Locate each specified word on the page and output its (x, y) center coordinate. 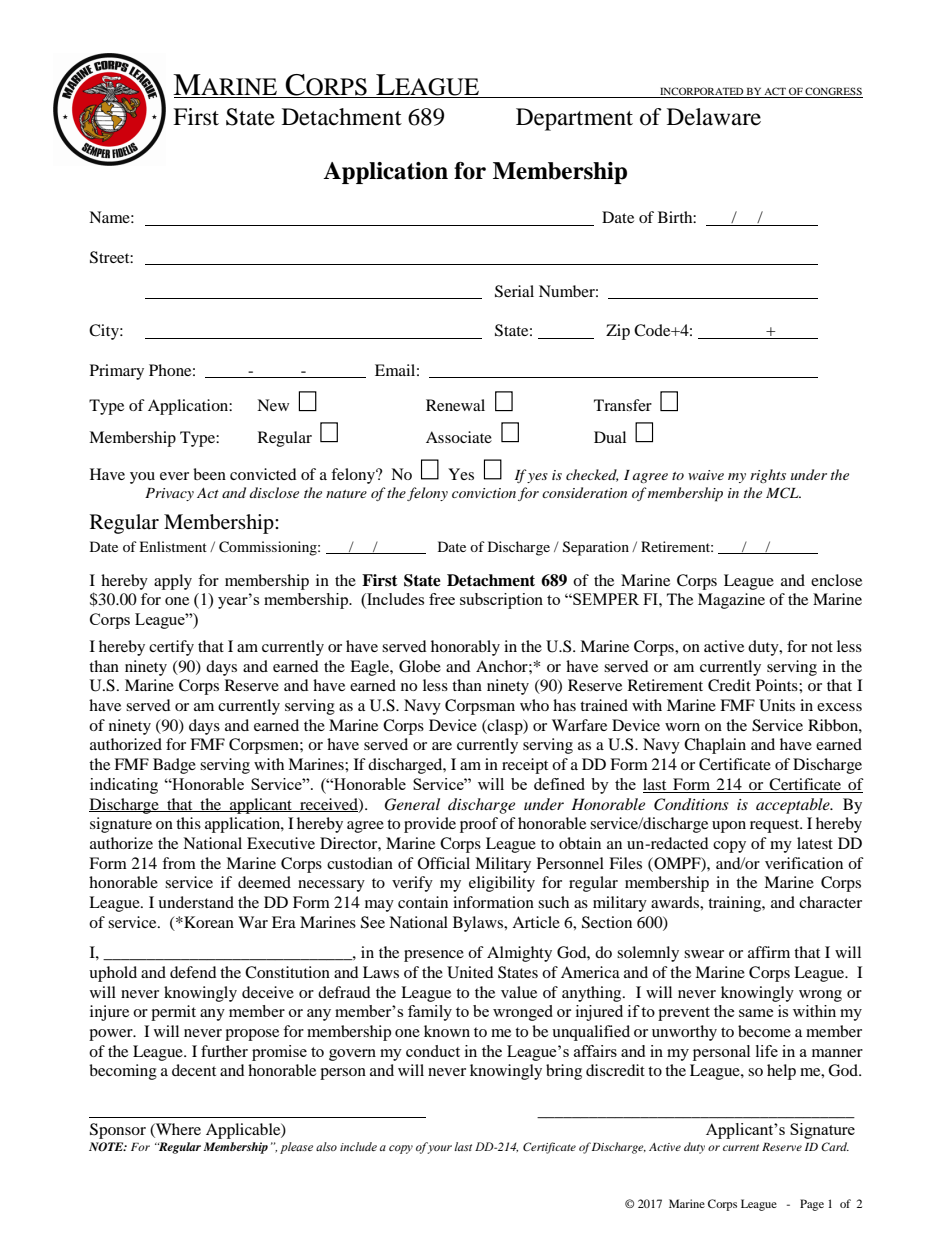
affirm (769, 952)
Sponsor (118, 1131)
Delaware (714, 117)
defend (193, 972)
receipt (525, 766)
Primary (117, 372)
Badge (174, 766)
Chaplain (715, 746)
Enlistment (173, 546)
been (209, 474)
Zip (618, 332)
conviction (484, 493)
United (470, 972)
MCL (783, 493)
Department (574, 119)
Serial (514, 291)
